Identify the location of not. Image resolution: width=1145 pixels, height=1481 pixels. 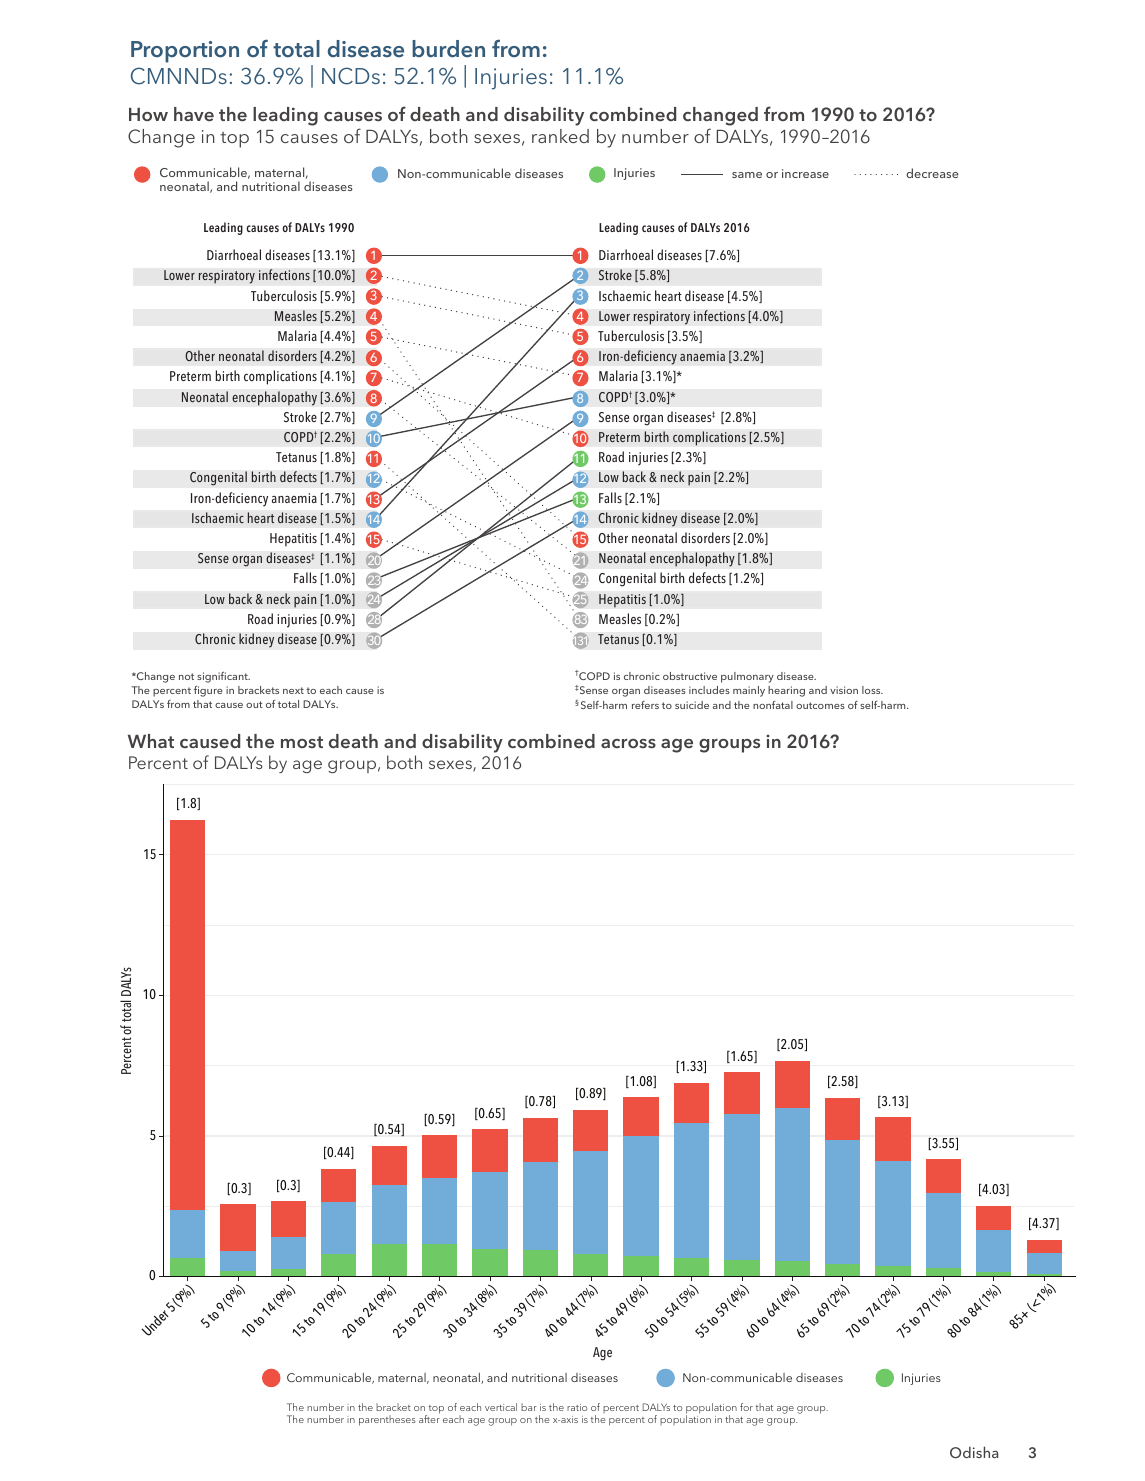
(186, 676).
